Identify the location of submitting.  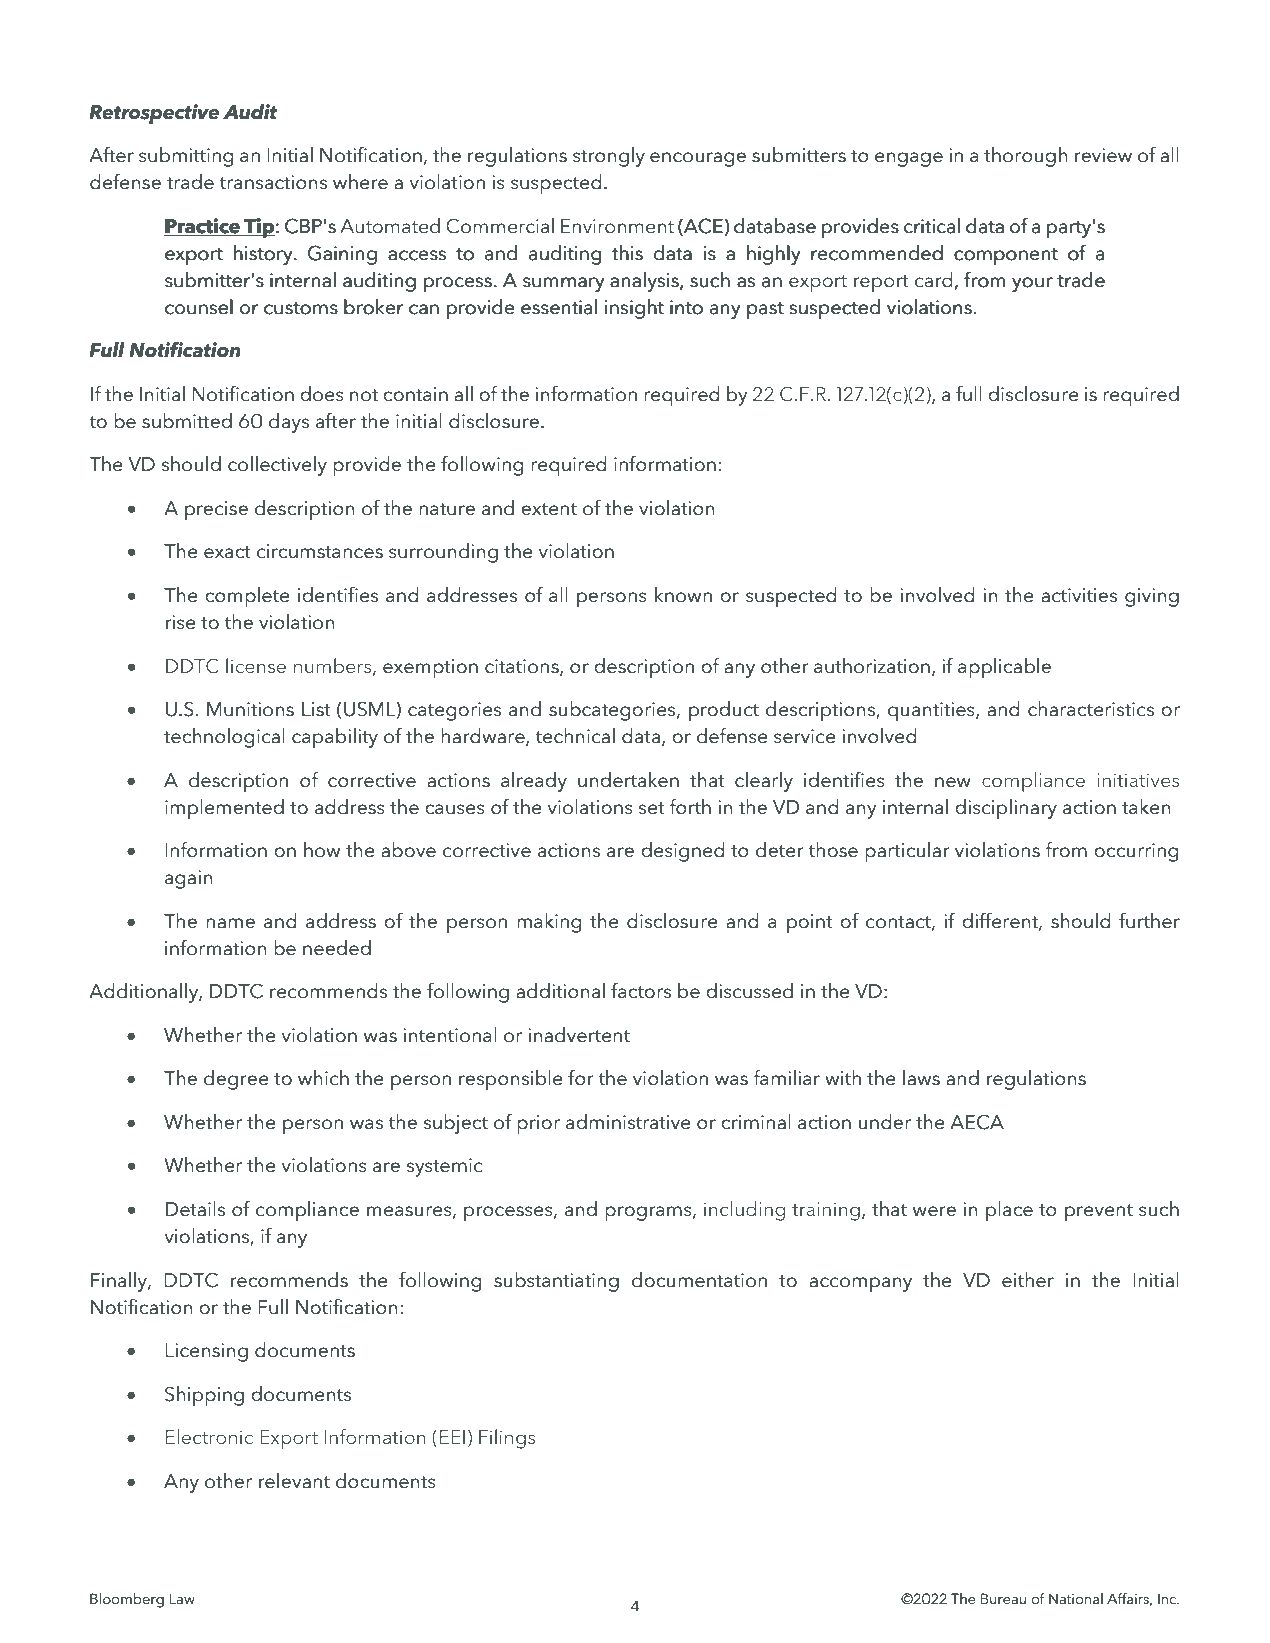
(186, 157).
